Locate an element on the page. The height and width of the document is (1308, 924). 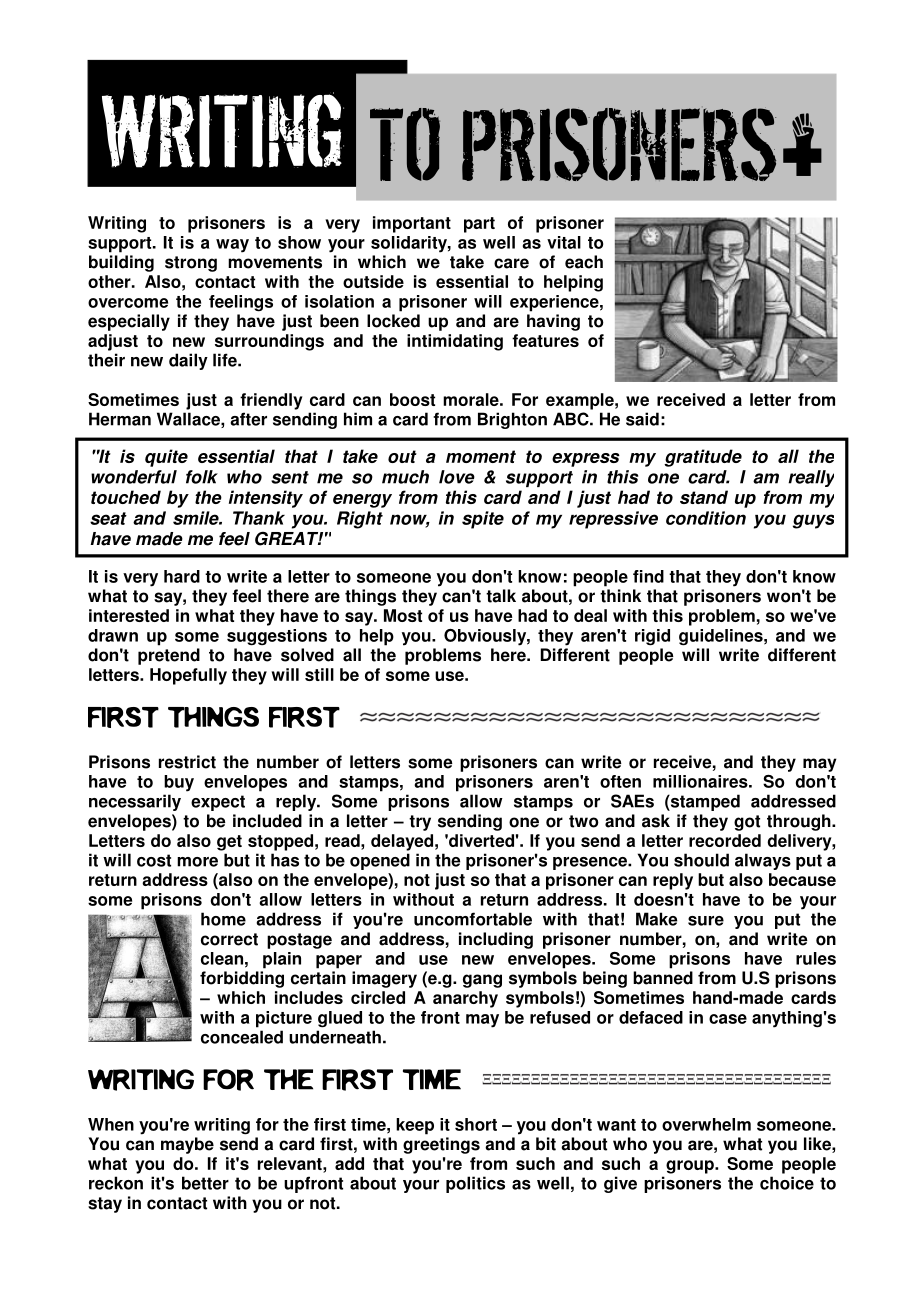
better is located at coordinates (205, 1183).
